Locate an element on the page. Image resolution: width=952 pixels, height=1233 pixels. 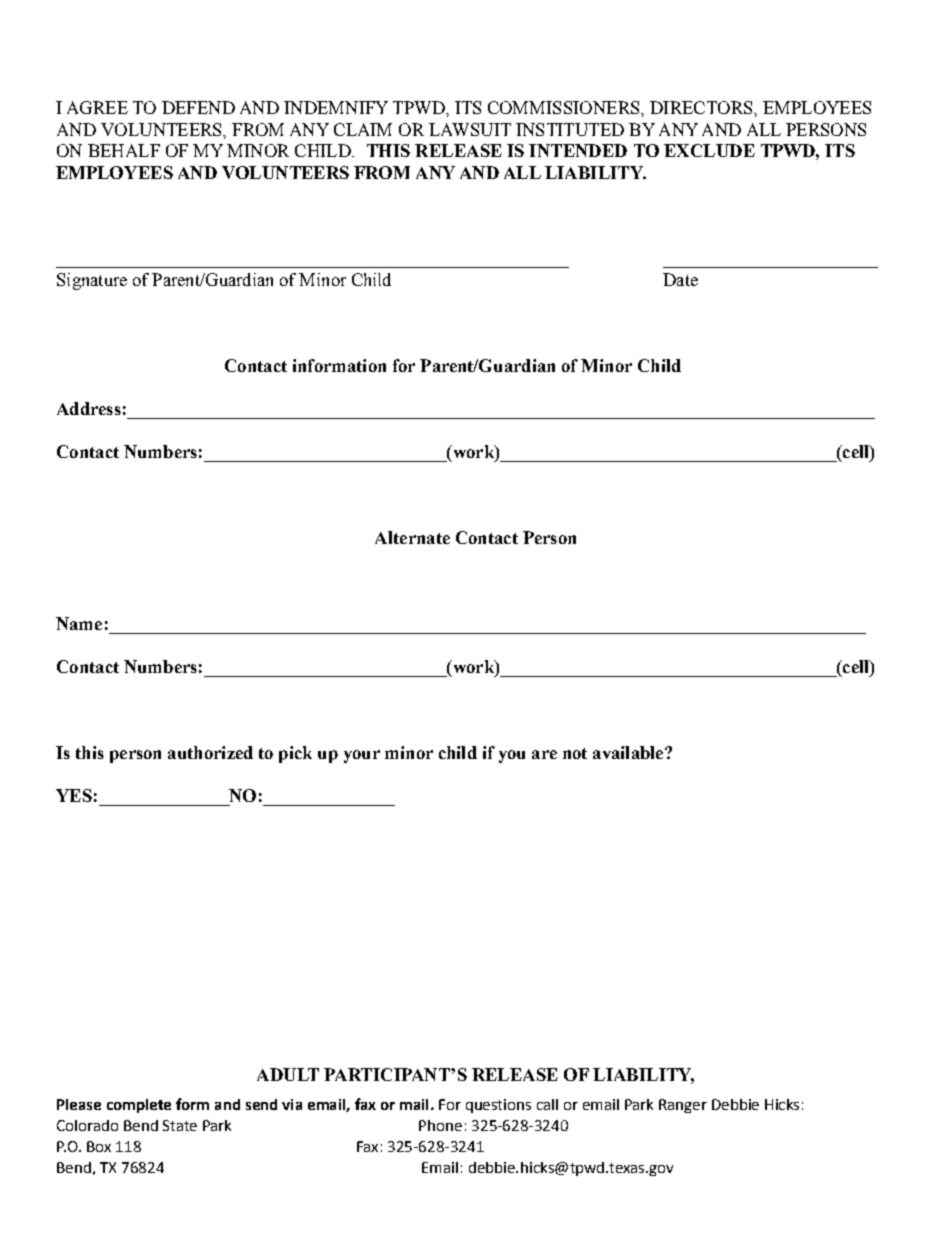
available is located at coordinates (629, 752).
